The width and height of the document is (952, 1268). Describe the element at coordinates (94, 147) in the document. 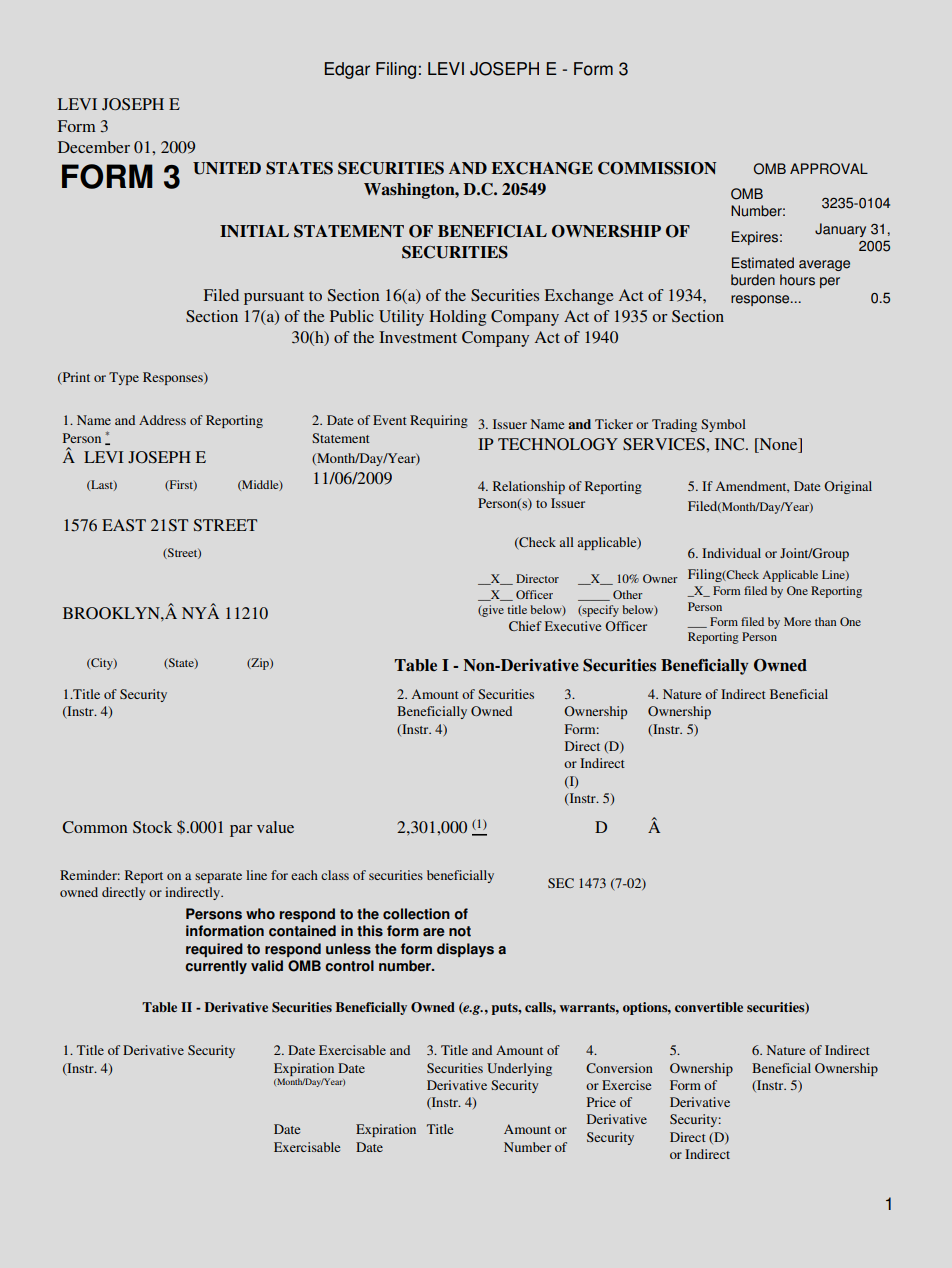

I see `December` at that location.
